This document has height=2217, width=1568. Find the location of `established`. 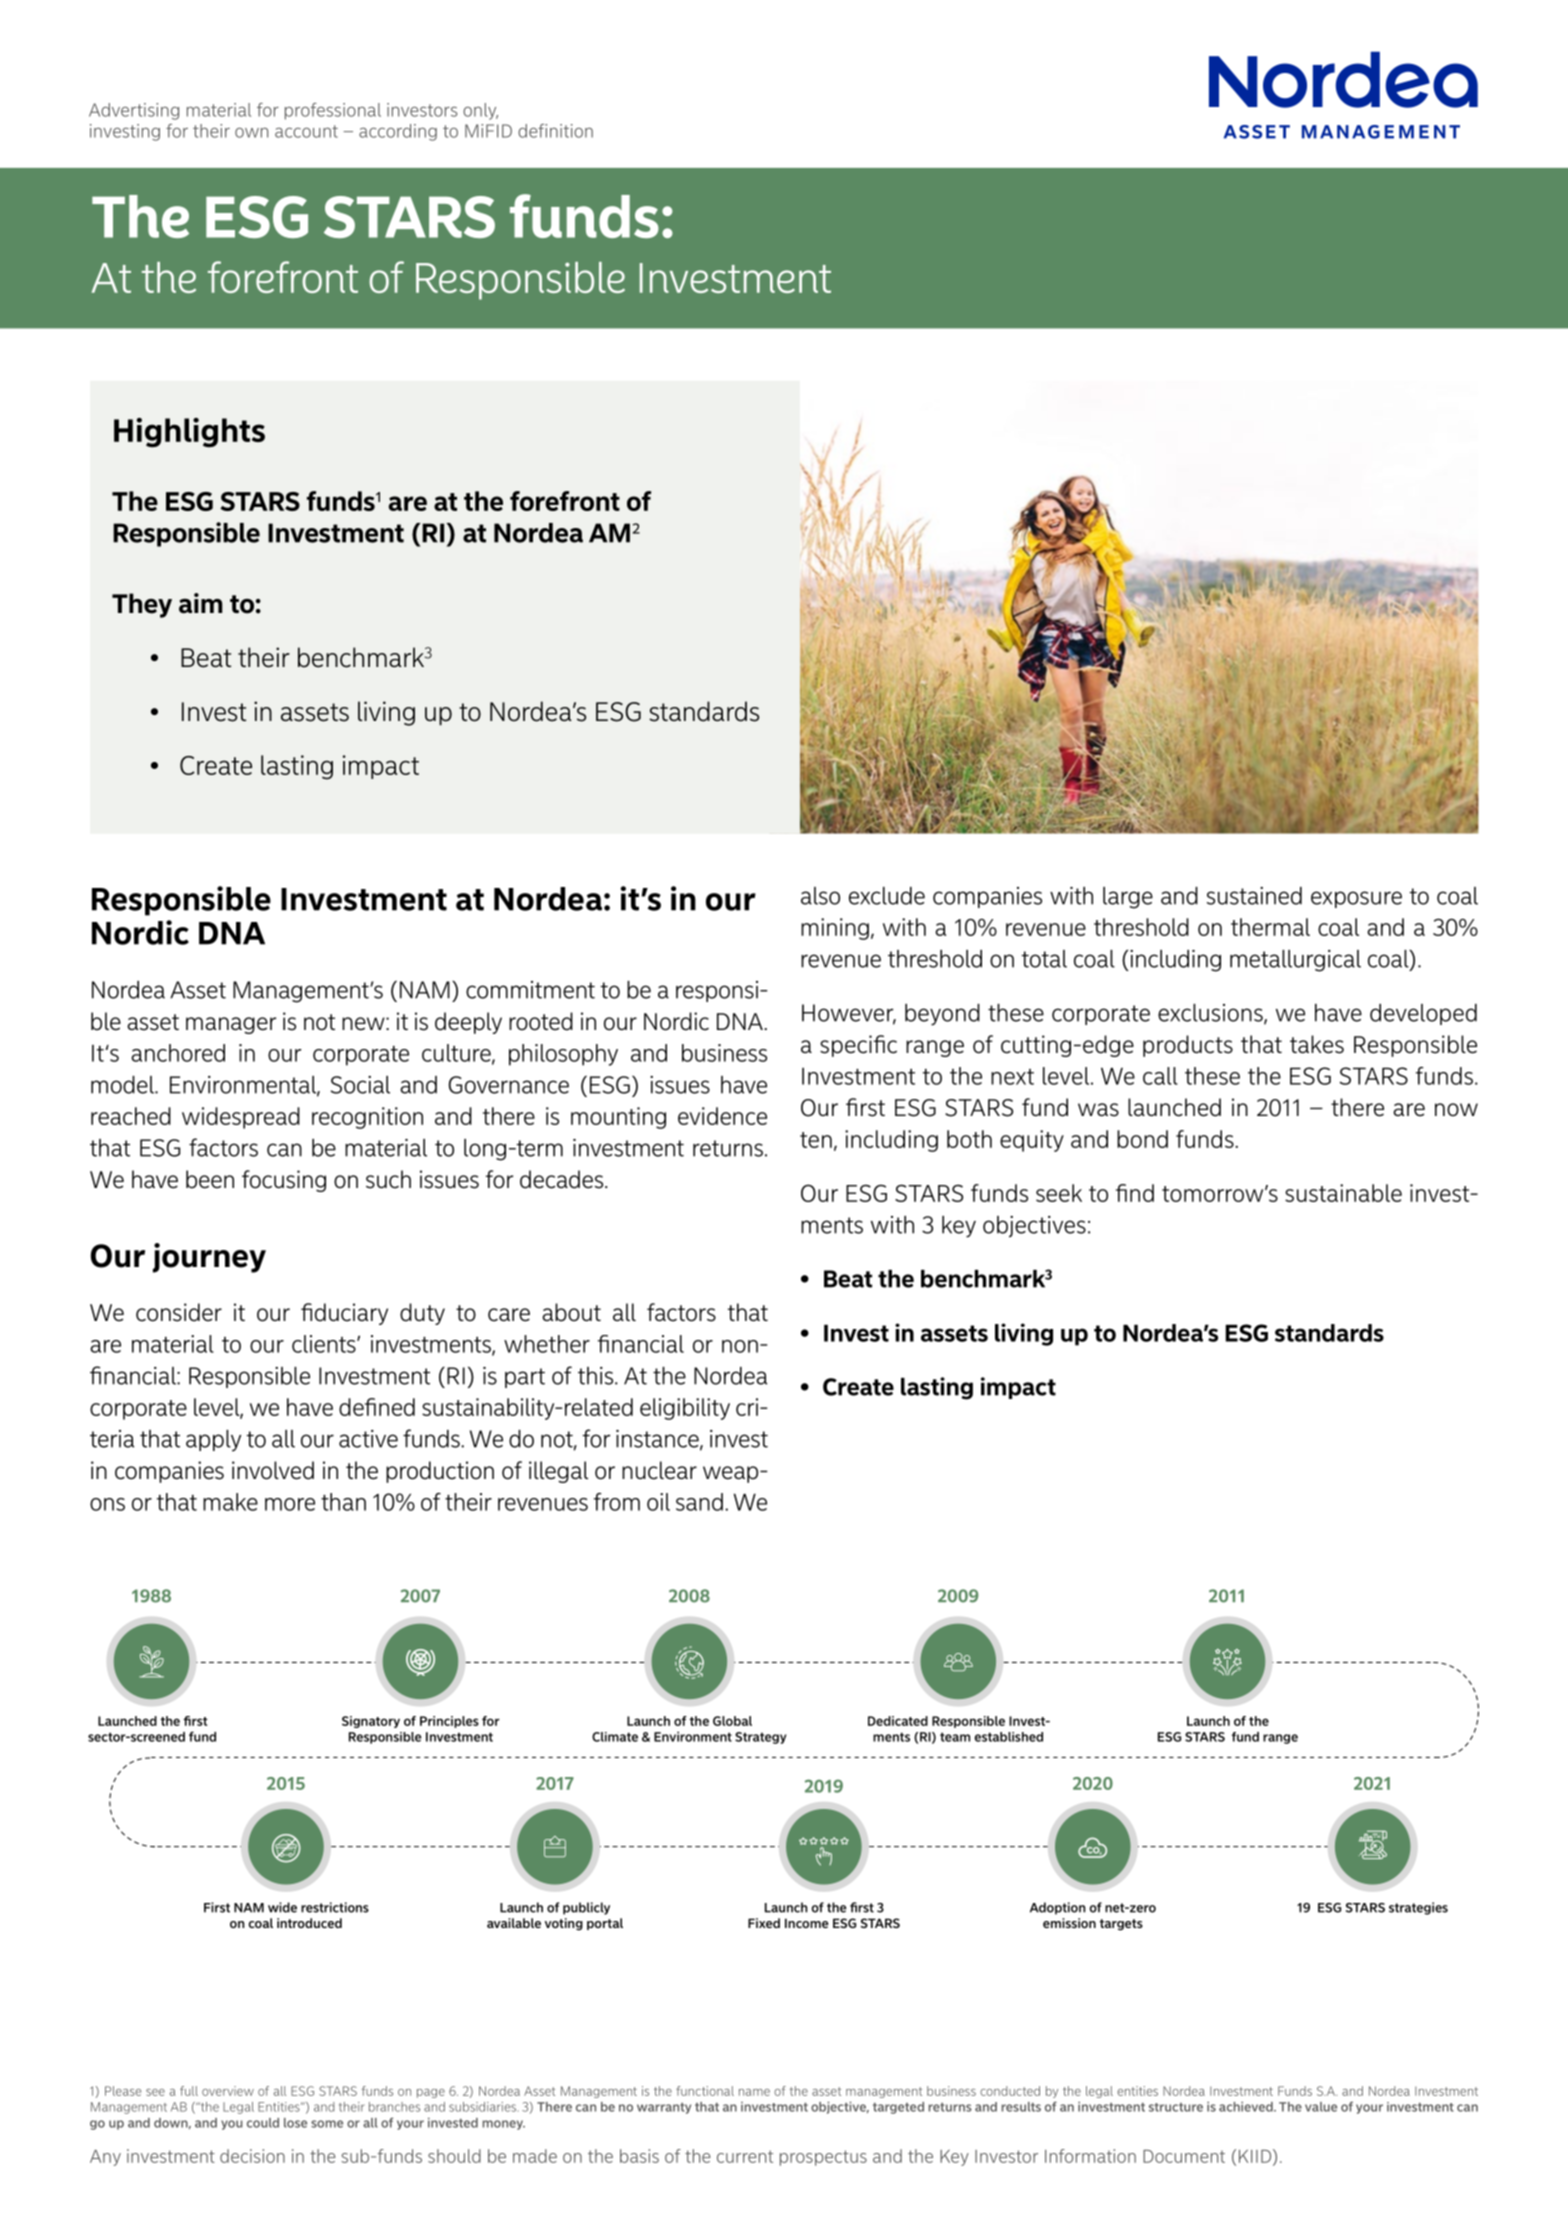

established is located at coordinates (1009, 1737).
